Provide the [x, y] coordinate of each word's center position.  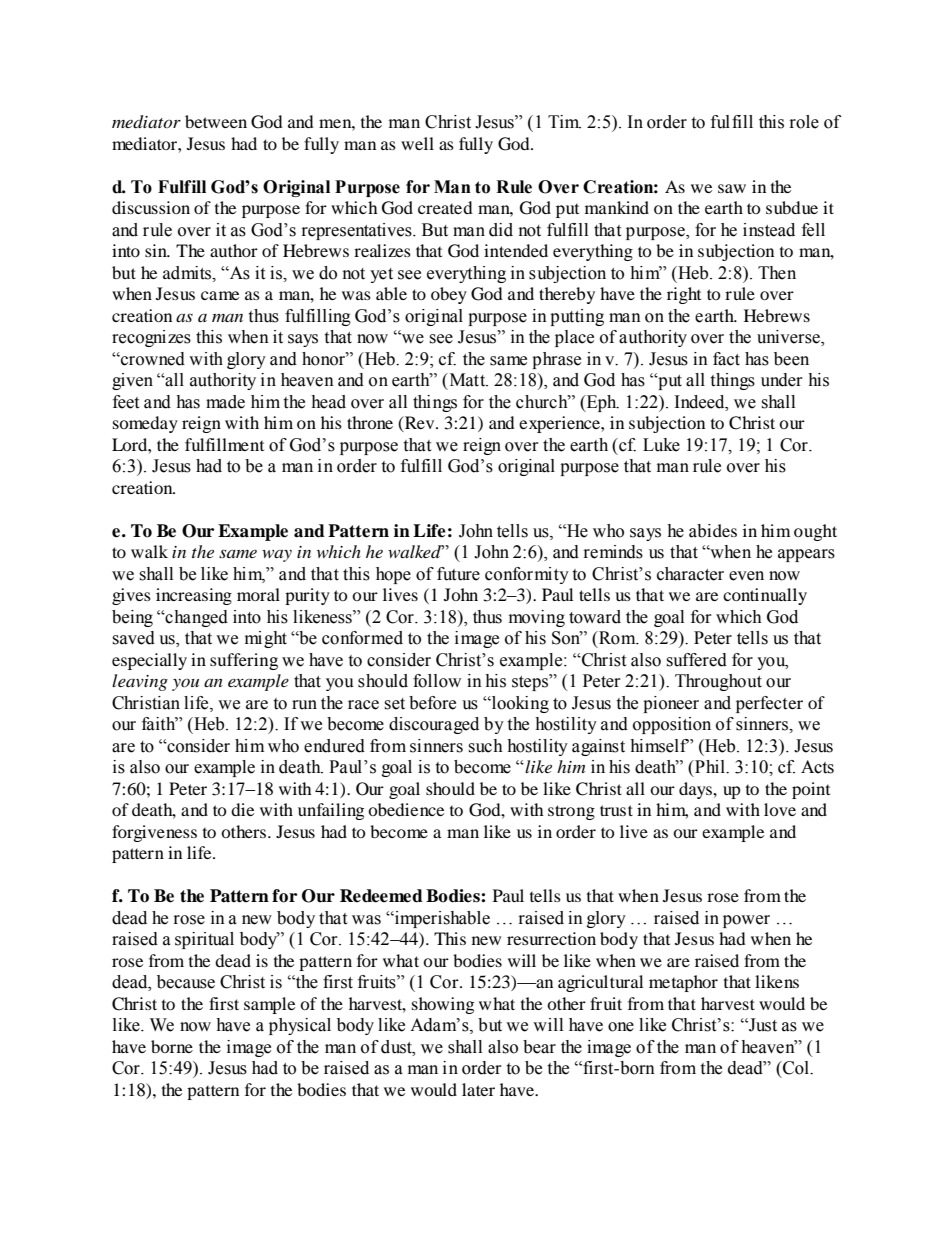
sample [269, 1005]
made [225, 402]
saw [732, 188]
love [780, 809]
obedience [406, 809]
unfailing [331, 811]
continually [765, 596]
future [458, 574]
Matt [467, 380]
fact [726, 359]
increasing [194, 596]
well [417, 143]
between [216, 121]
